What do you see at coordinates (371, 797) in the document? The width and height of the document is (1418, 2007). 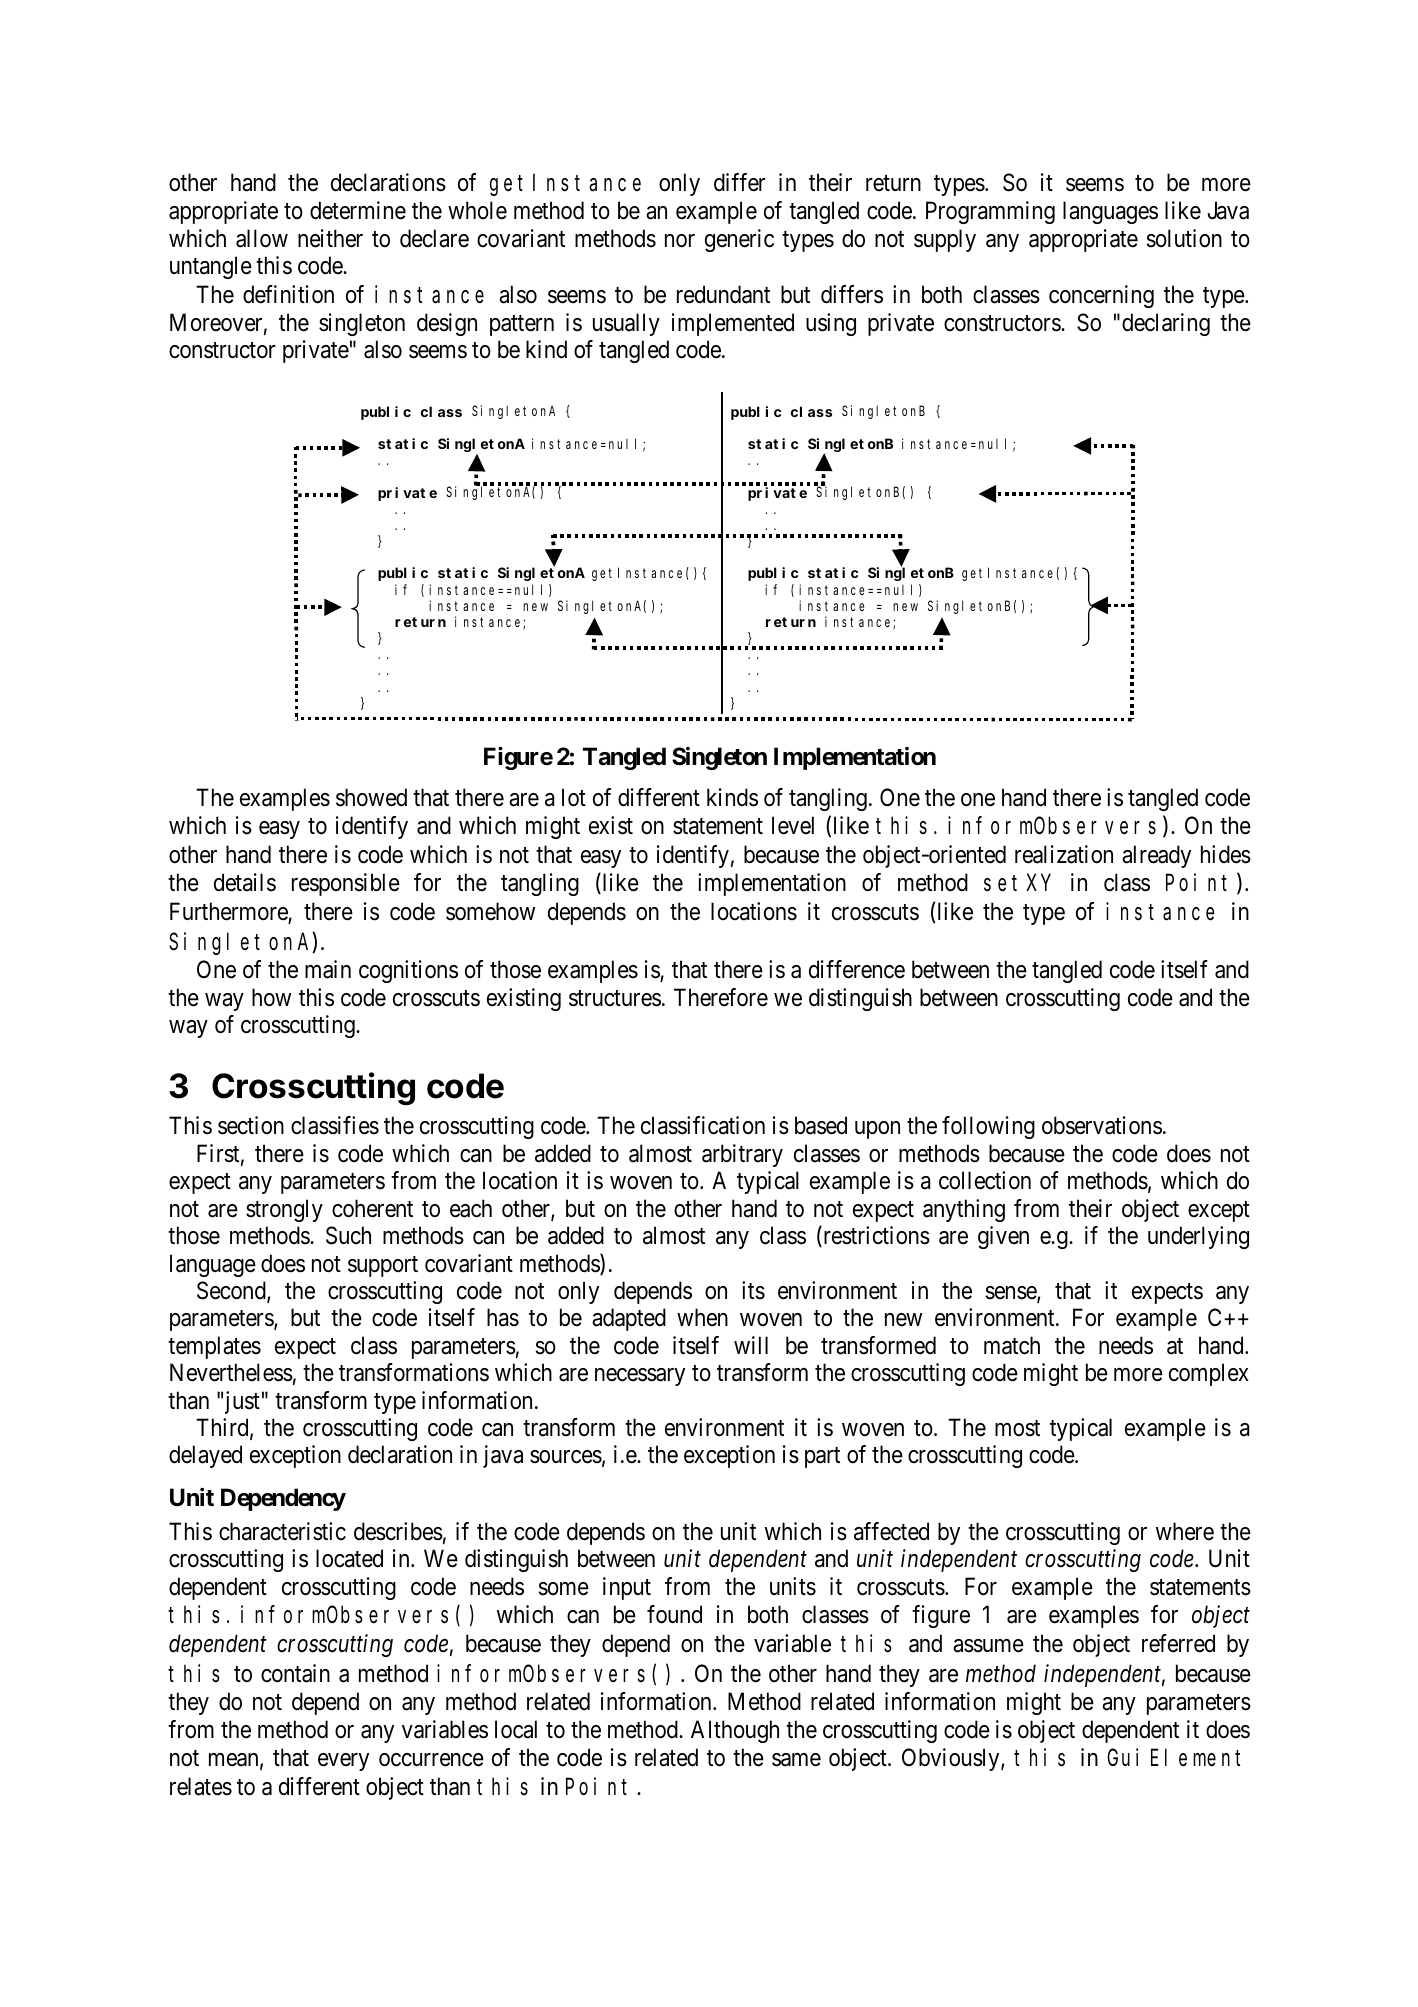 I see `showed` at bounding box center [371, 797].
